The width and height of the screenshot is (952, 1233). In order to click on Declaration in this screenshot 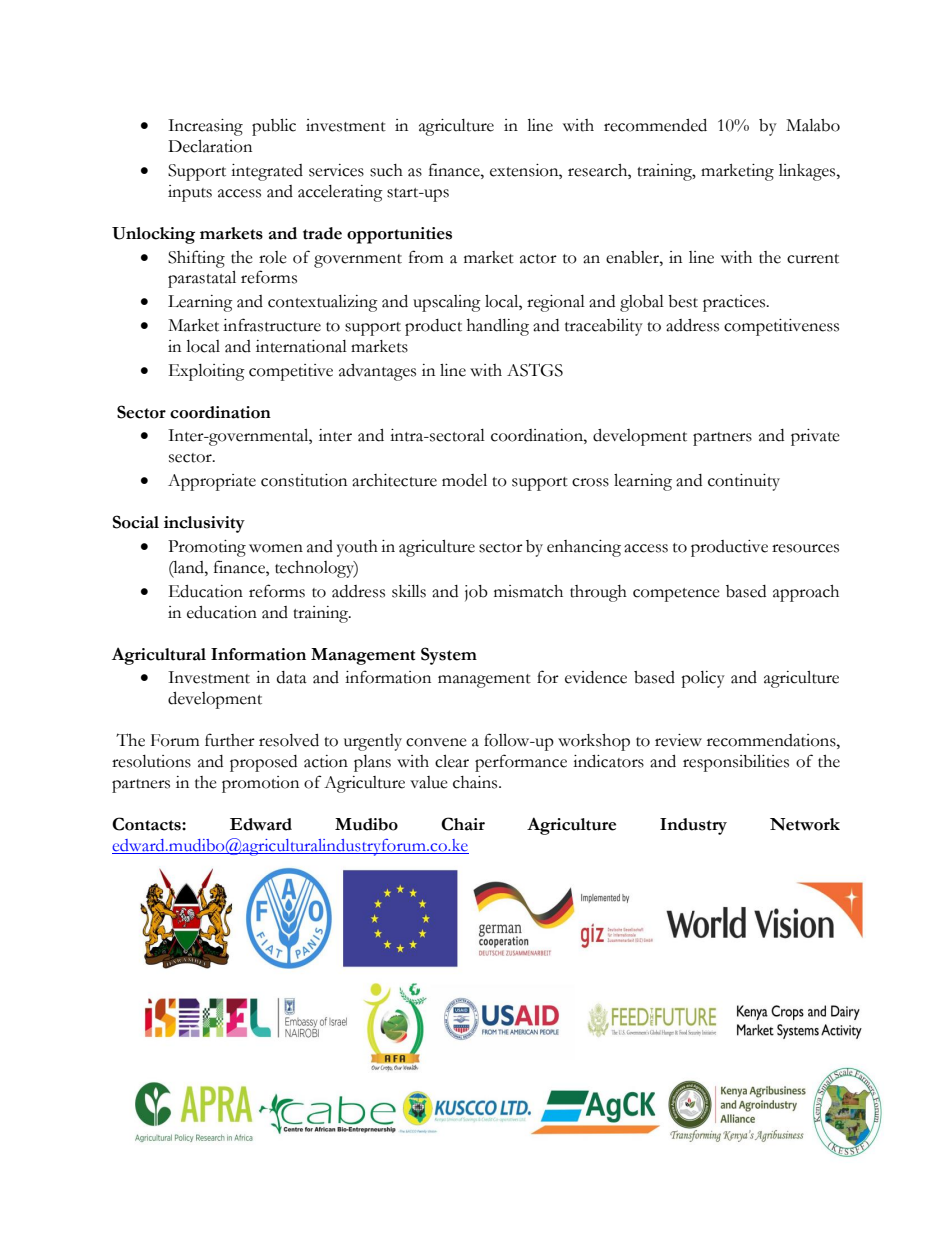, I will do `click(210, 146)`.
